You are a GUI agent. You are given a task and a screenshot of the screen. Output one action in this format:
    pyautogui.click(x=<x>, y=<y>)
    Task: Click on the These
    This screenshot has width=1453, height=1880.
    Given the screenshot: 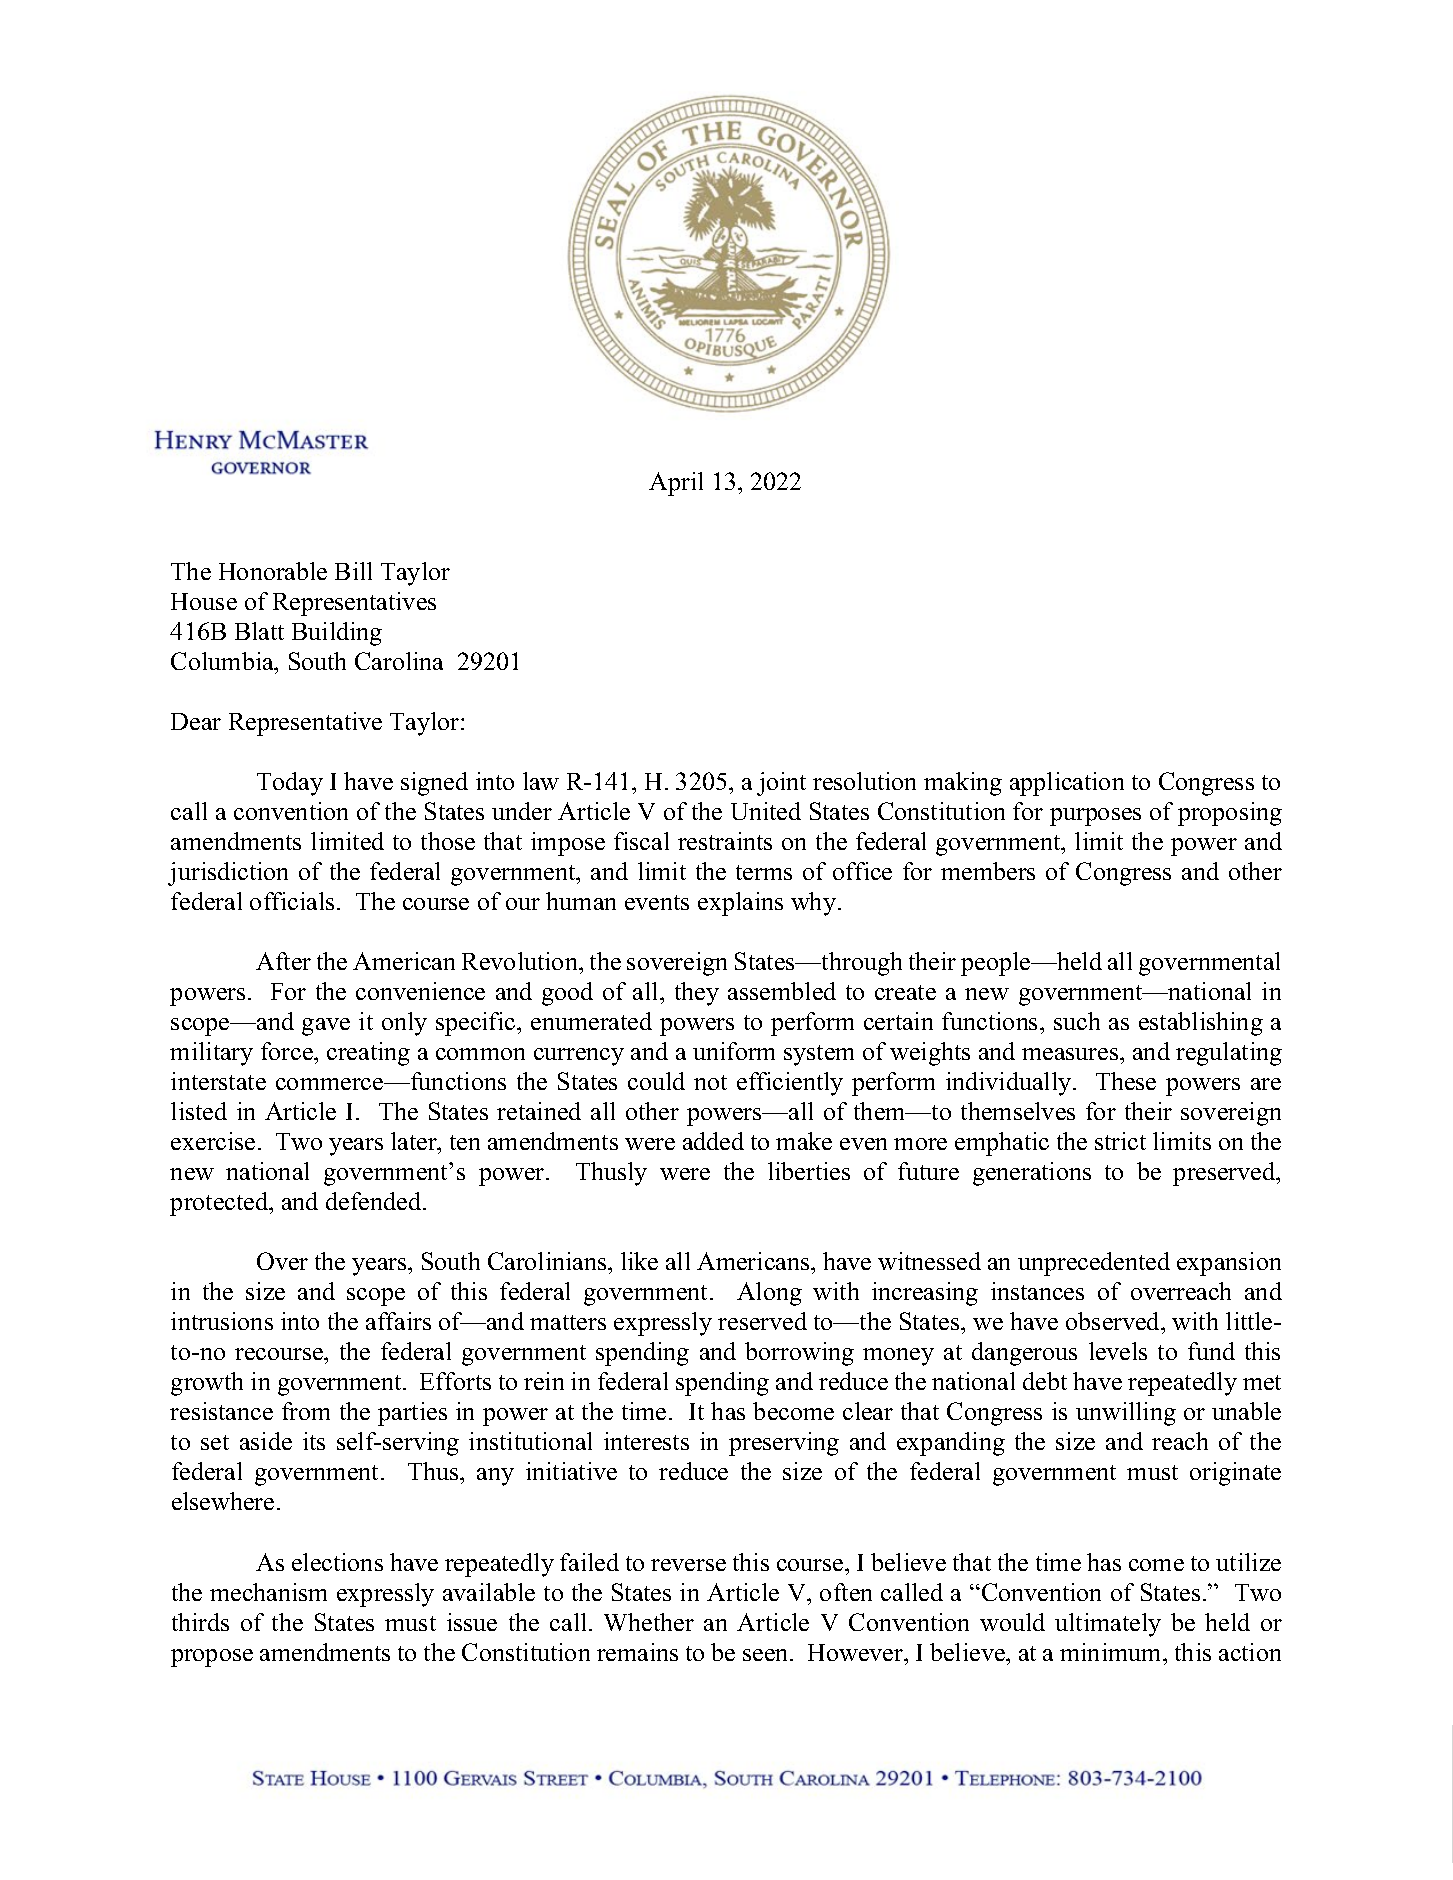 What is the action you would take?
    pyautogui.click(x=1126, y=1081)
